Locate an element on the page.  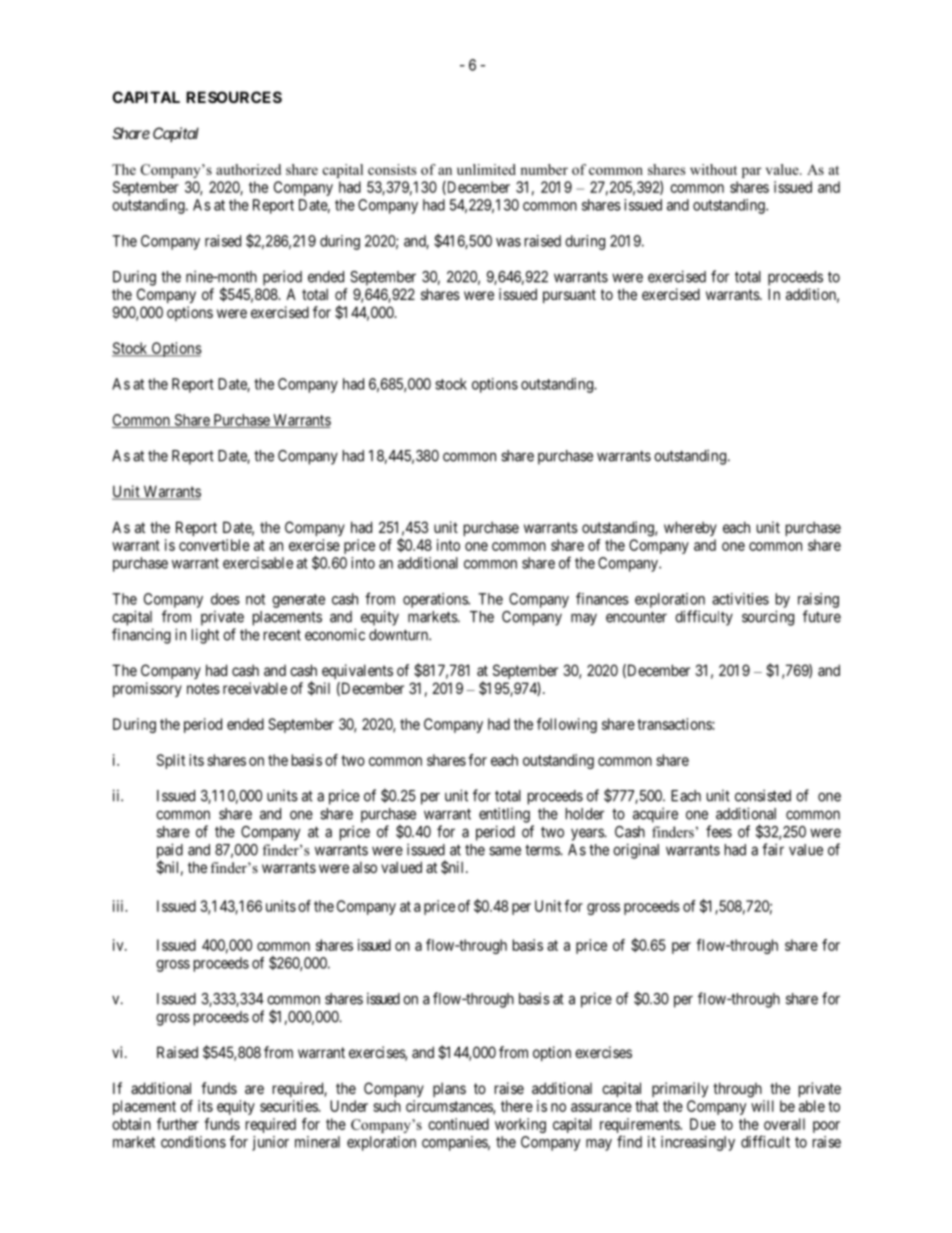
further is located at coordinates (178, 1124).
